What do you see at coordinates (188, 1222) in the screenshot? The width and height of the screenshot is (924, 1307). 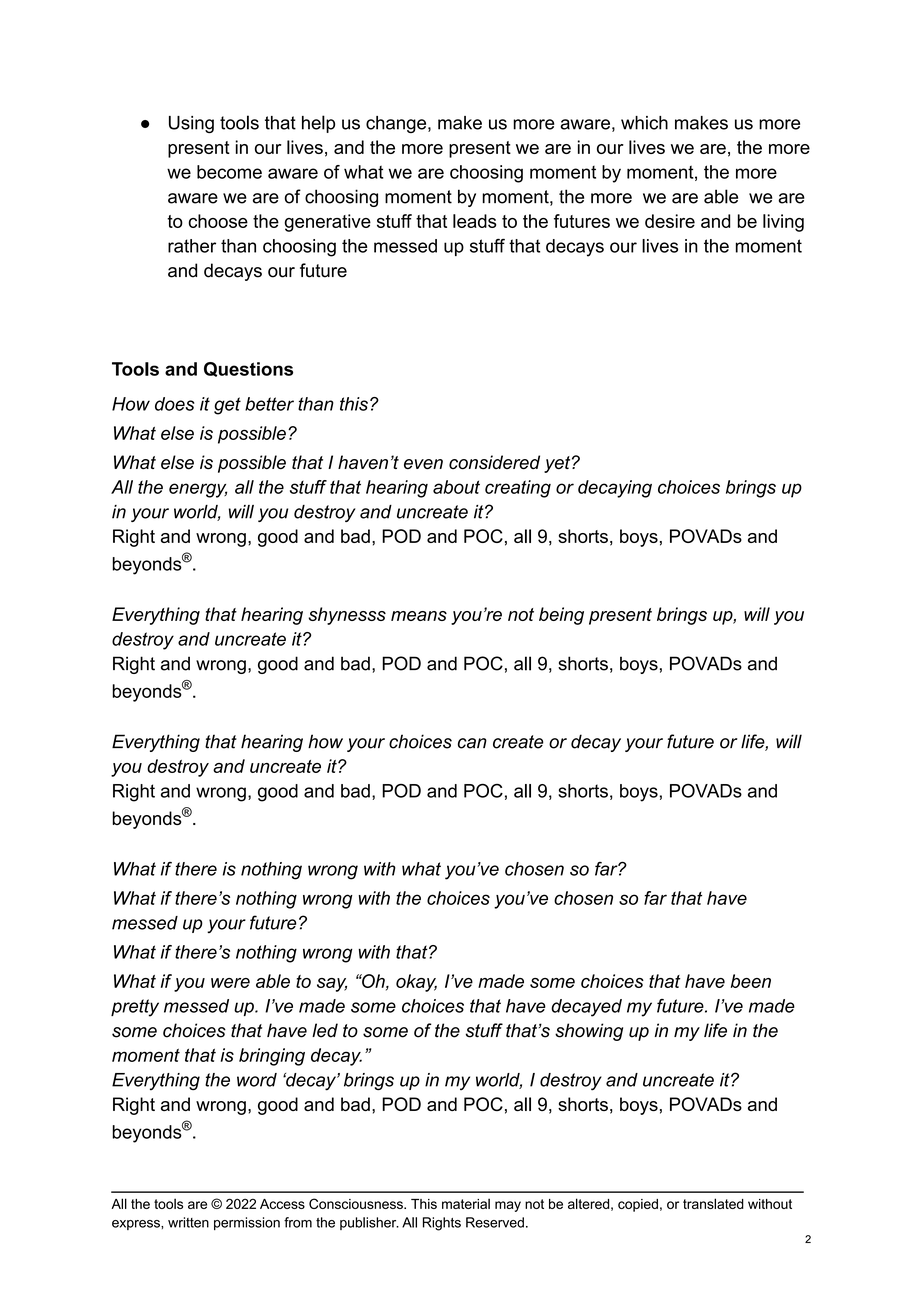 I see `written` at bounding box center [188, 1222].
